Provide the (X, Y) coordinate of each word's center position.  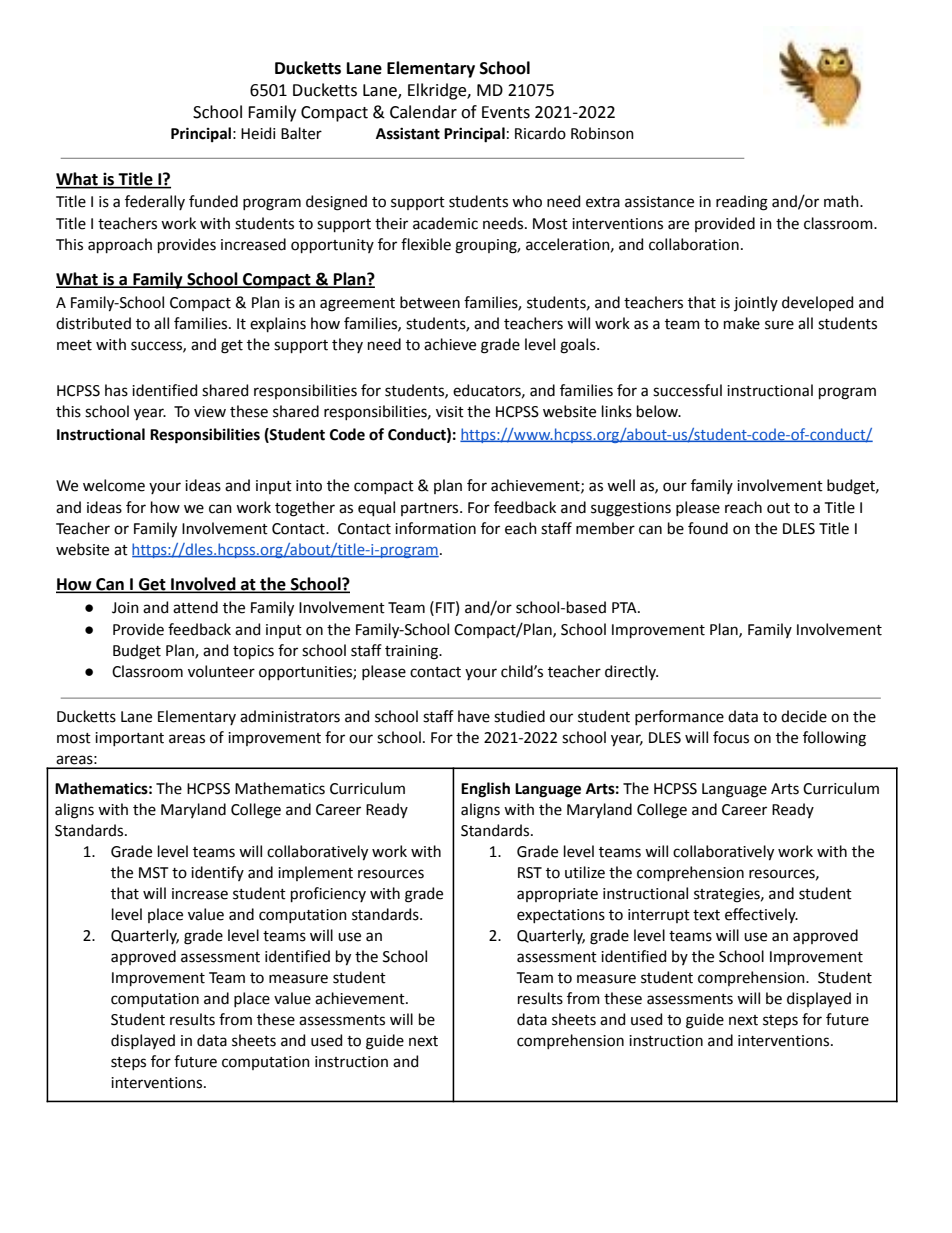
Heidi (258, 133)
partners (431, 509)
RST (530, 873)
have (474, 716)
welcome (114, 485)
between (430, 302)
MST (153, 873)
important (129, 739)
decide (804, 716)
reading (742, 203)
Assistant (408, 133)
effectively (761, 915)
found (708, 528)
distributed (93, 323)
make (742, 323)
